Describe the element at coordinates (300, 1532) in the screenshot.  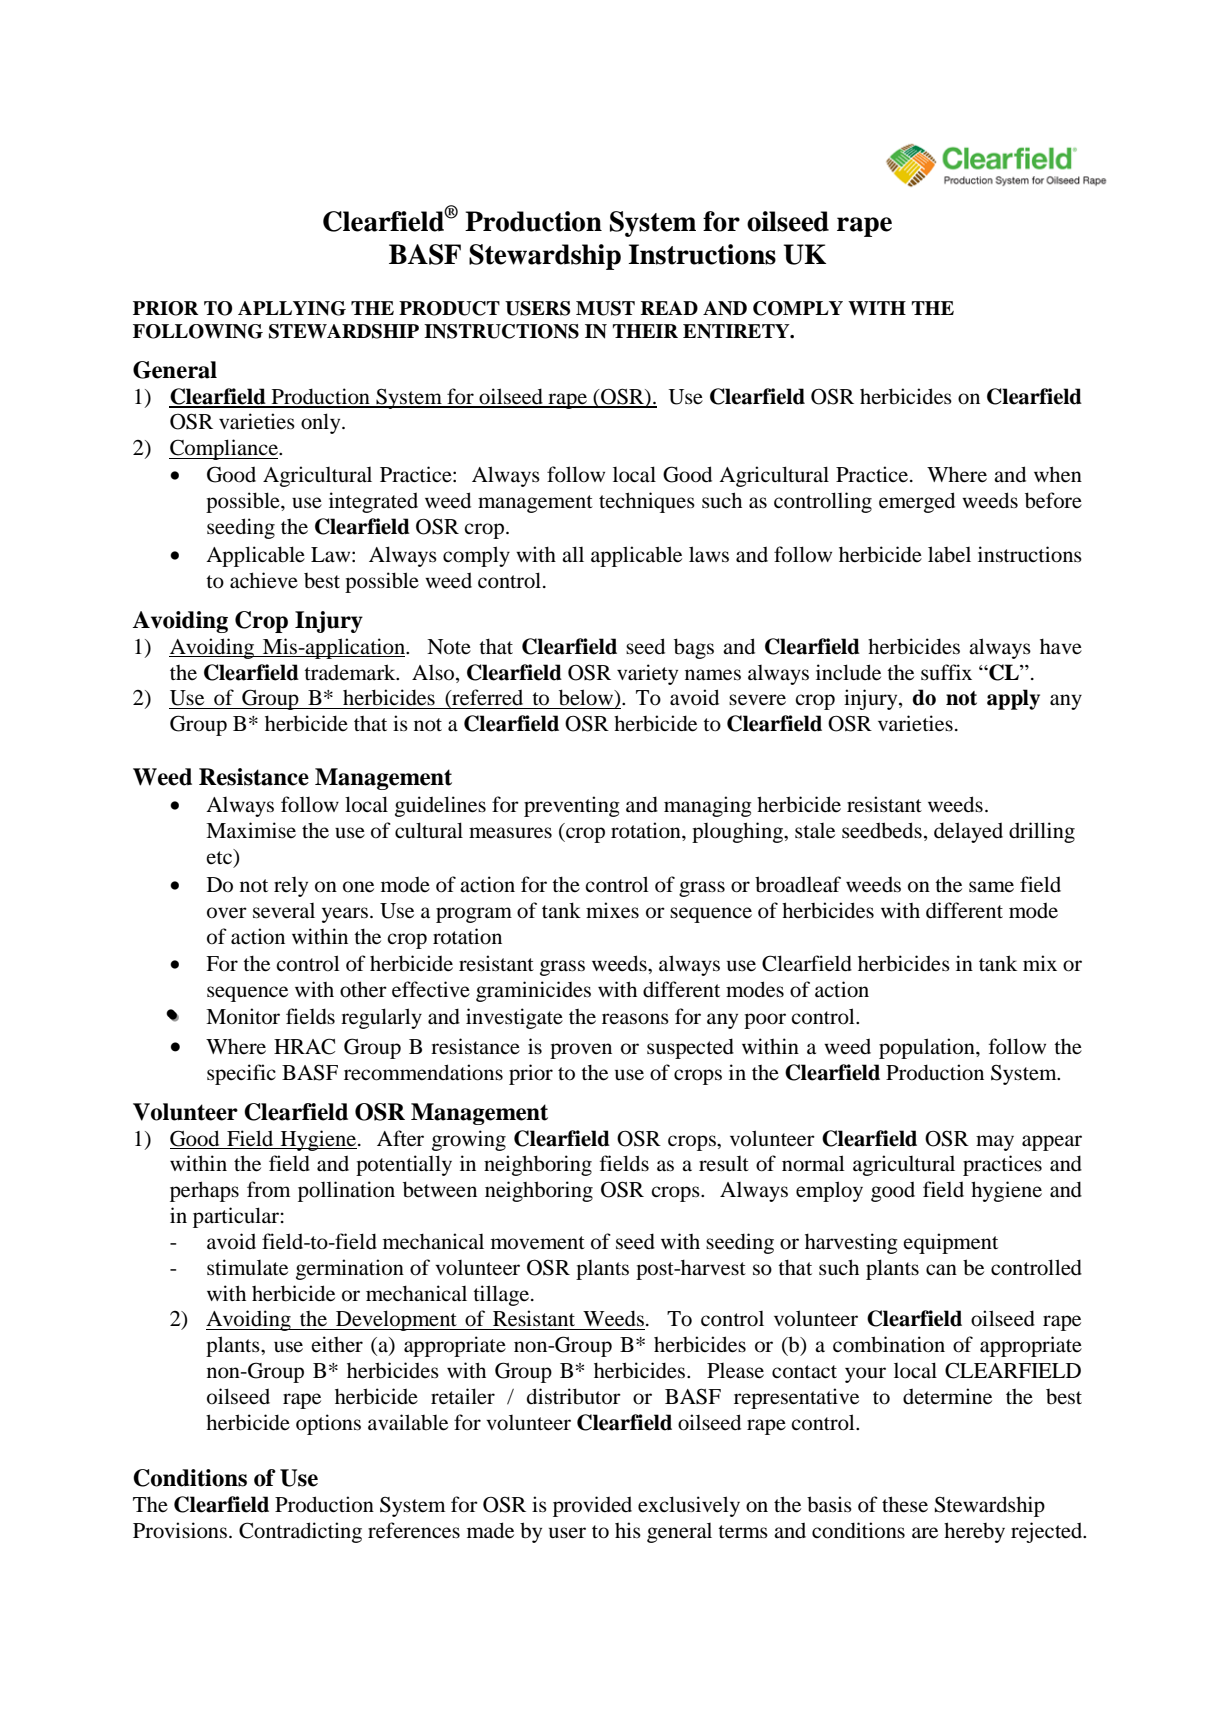
I see `Contradicting` at that location.
